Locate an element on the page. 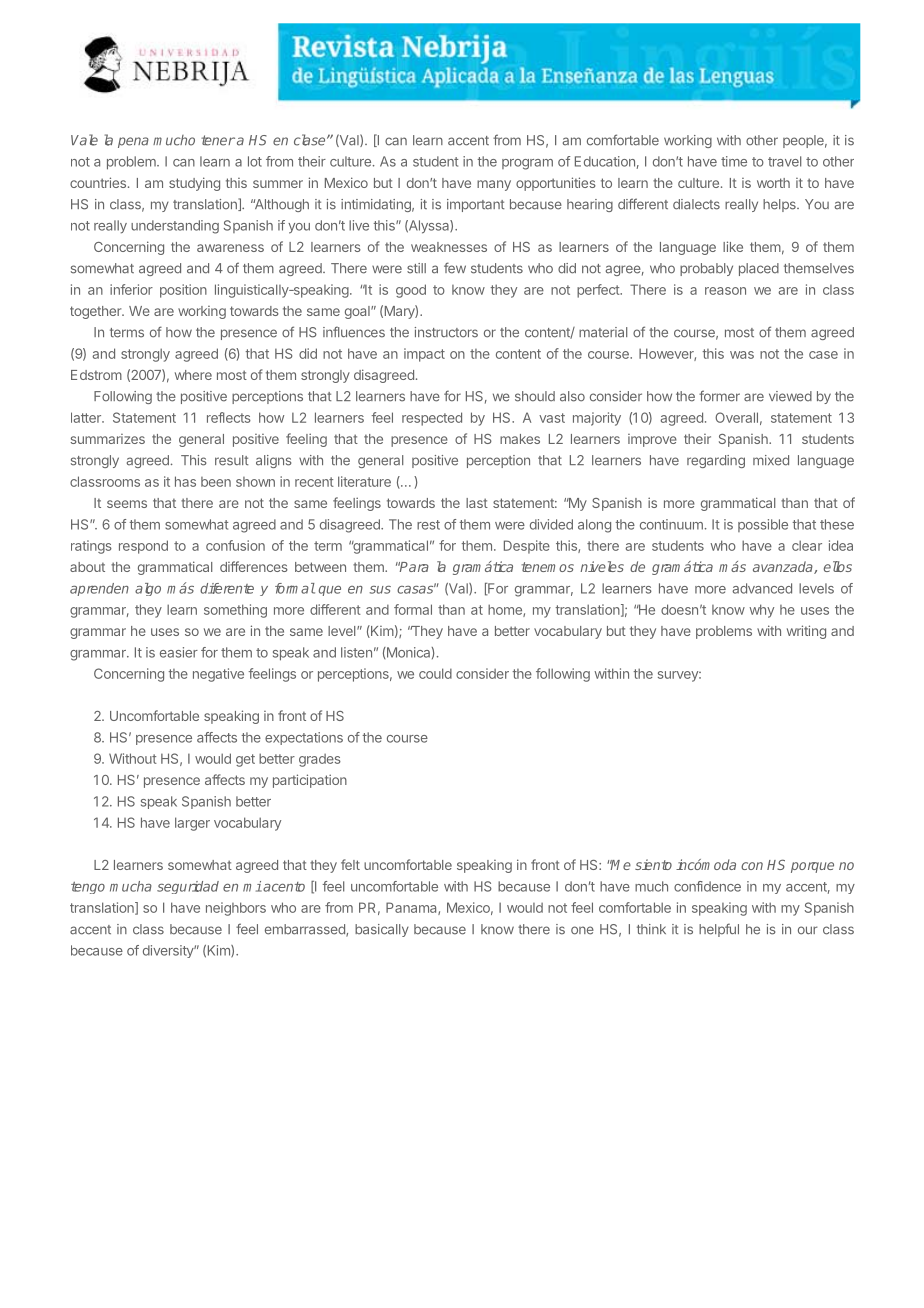 Image resolution: width=924 pixels, height=1308 pixels. easier is located at coordinates (179, 652).
